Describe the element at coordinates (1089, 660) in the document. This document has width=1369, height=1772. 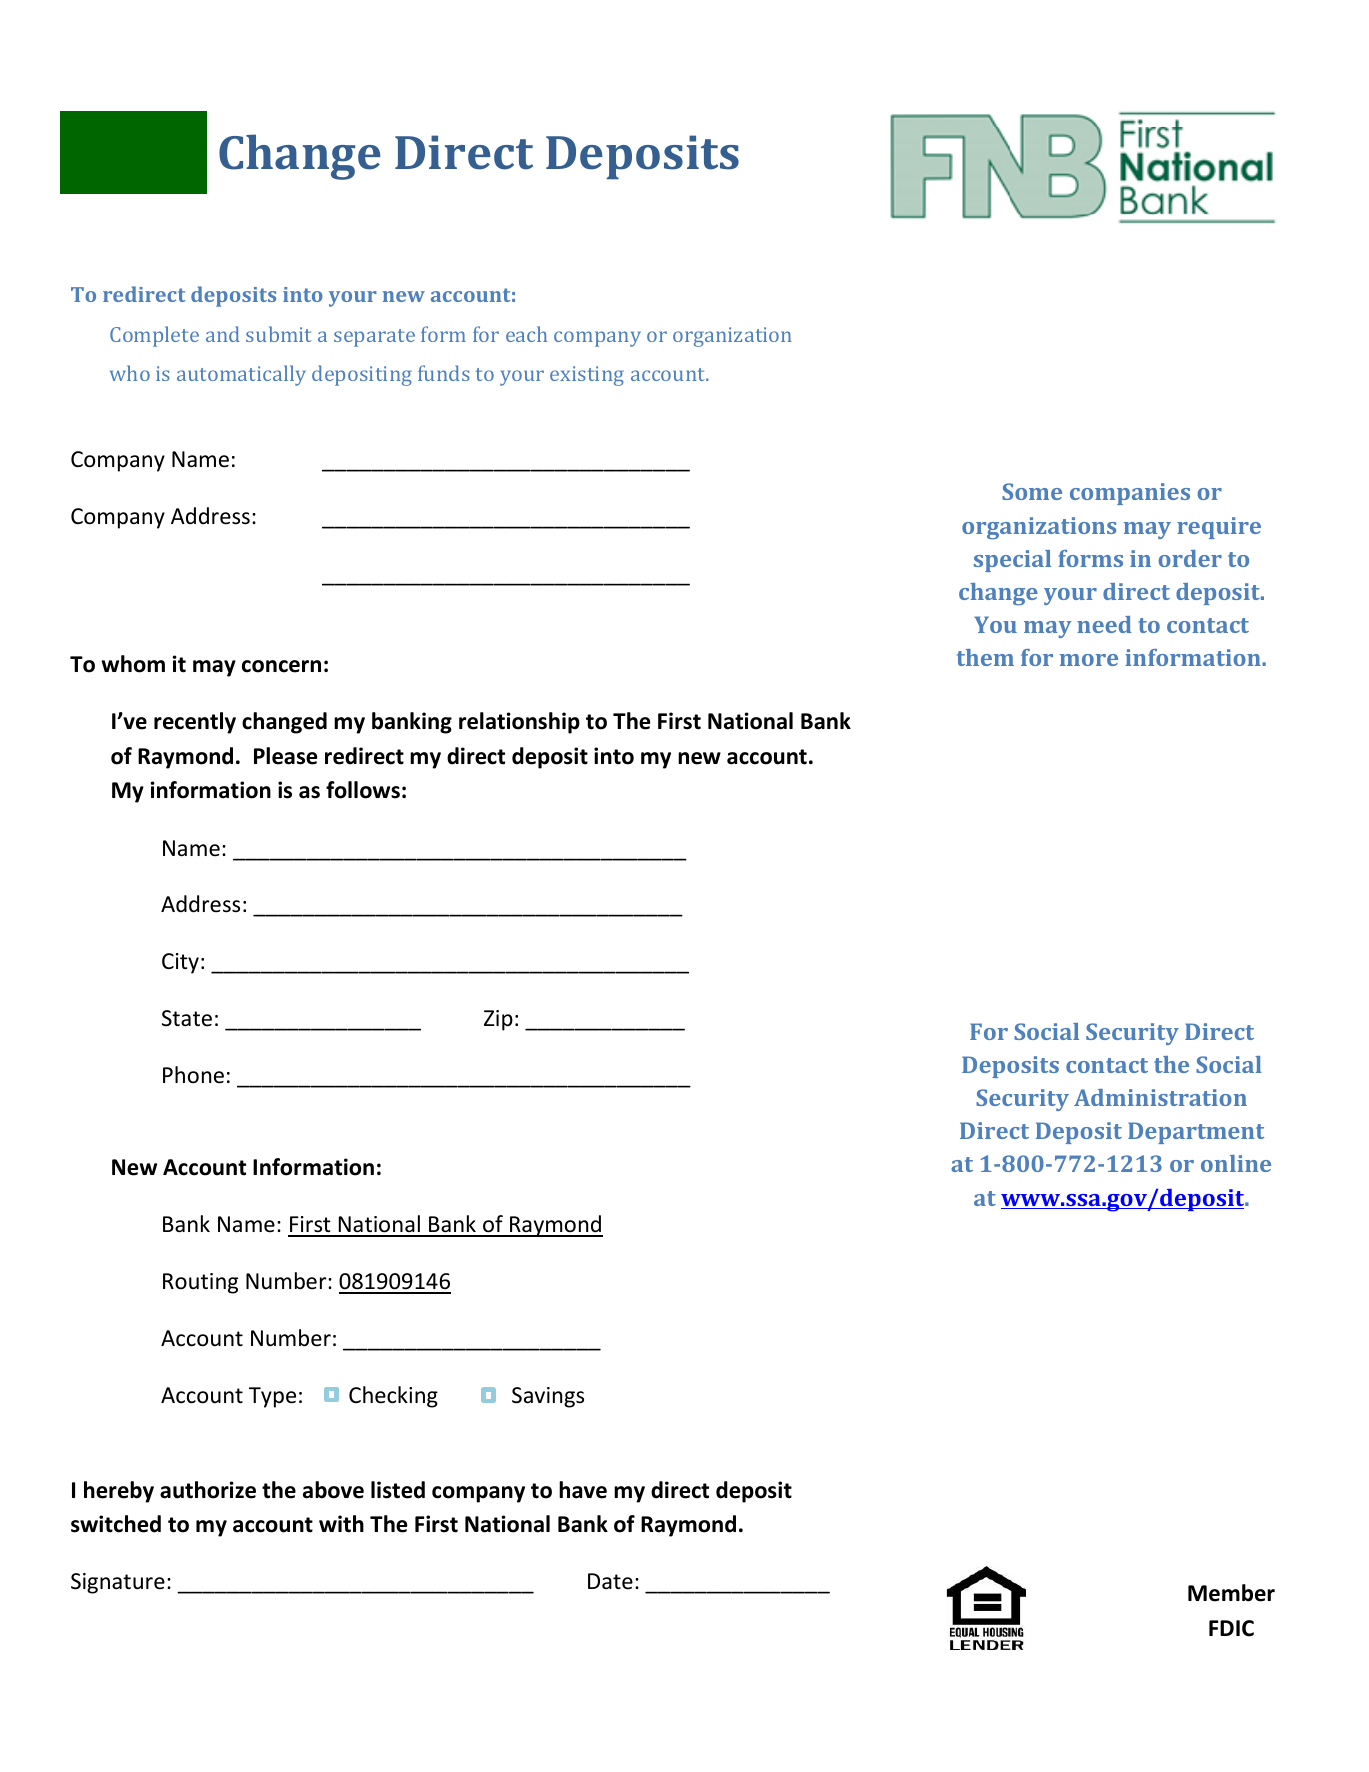
I see `more` at that location.
